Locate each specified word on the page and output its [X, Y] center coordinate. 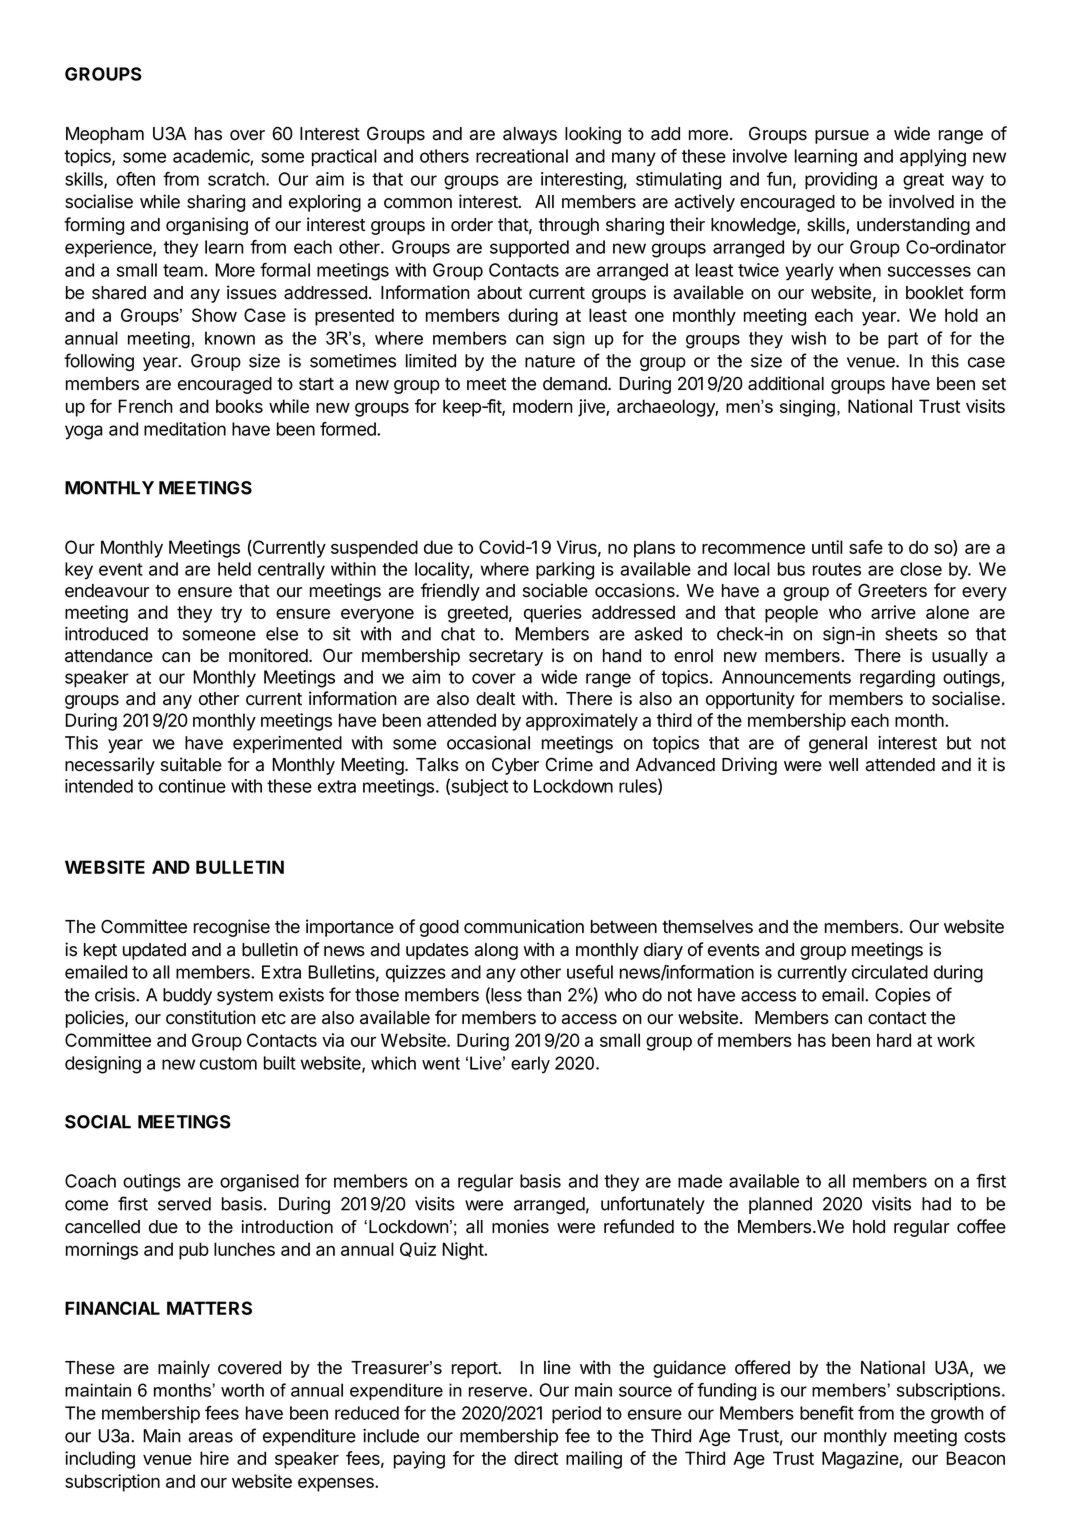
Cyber [515, 766]
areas [210, 1437]
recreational [522, 156]
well [843, 765]
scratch [237, 179]
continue [192, 786]
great [923, 181]
